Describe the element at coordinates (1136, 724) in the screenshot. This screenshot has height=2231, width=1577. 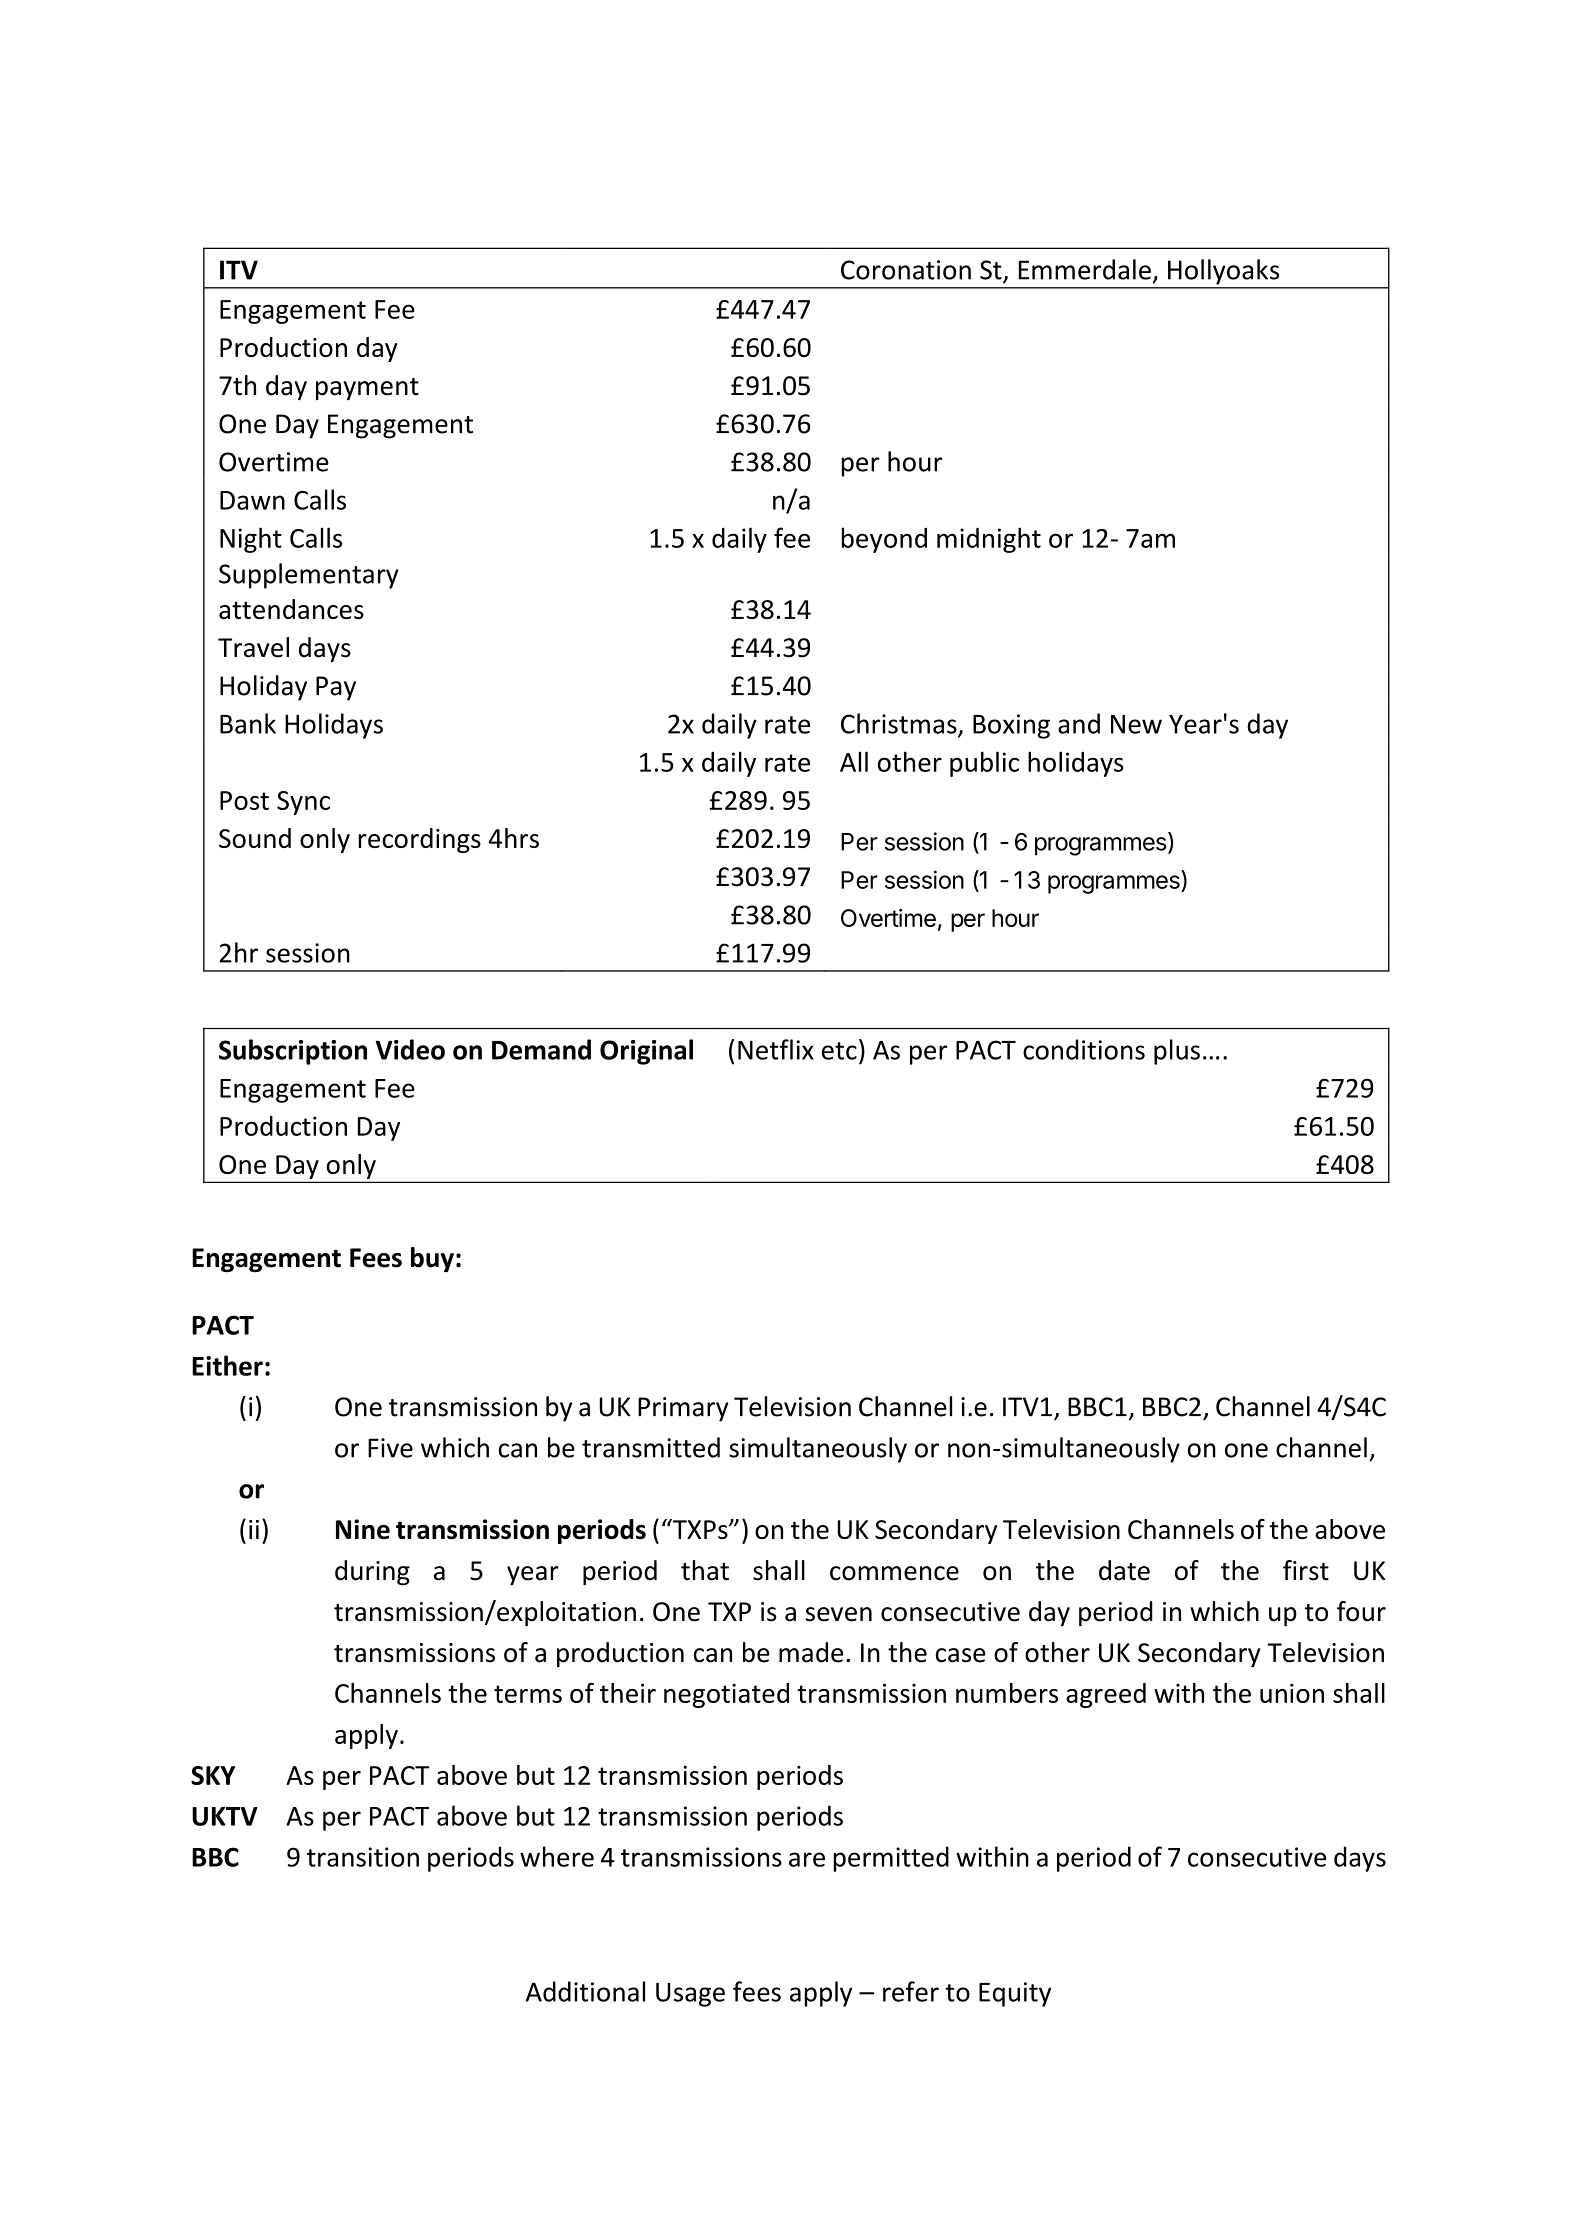
I see `New` at that location.
